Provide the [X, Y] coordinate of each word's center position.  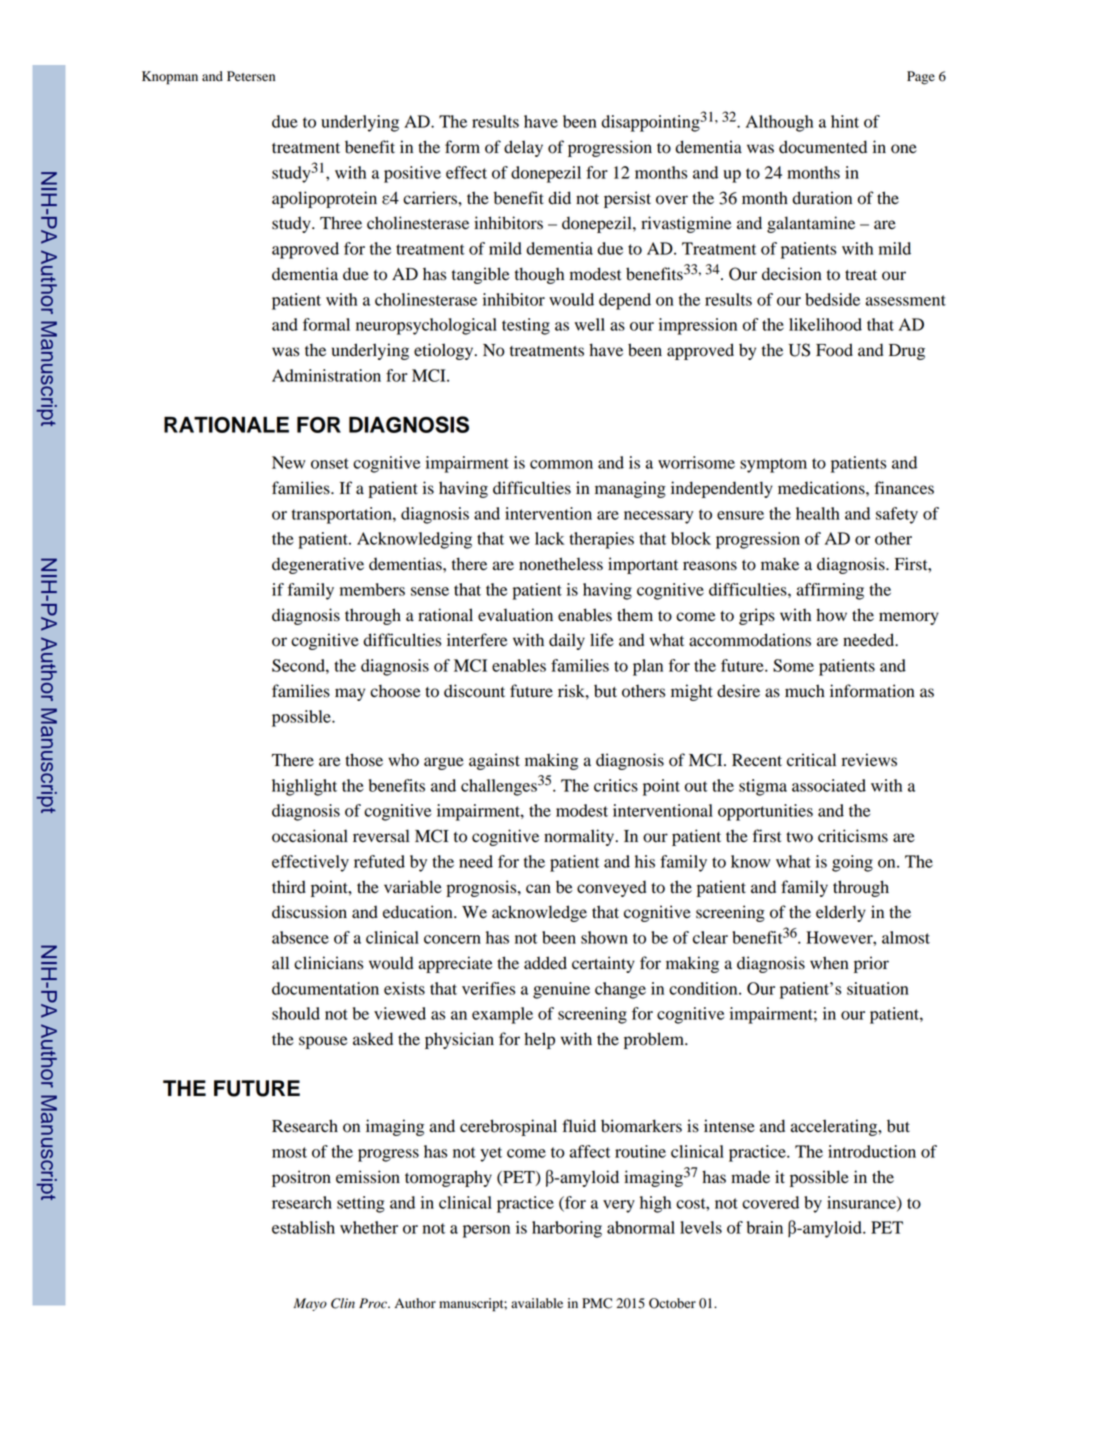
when [829, 963]
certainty [603, 964]
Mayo [310, 1304]
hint [845, 121]
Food [834, 350]
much [805, 691]
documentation [325, 988]
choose [395, 691]
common [561, 464]
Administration [326, 375]
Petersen [251, 76]
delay [523, 148]
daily [567, 641]
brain [765, 1227]
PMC [597, 1303]
